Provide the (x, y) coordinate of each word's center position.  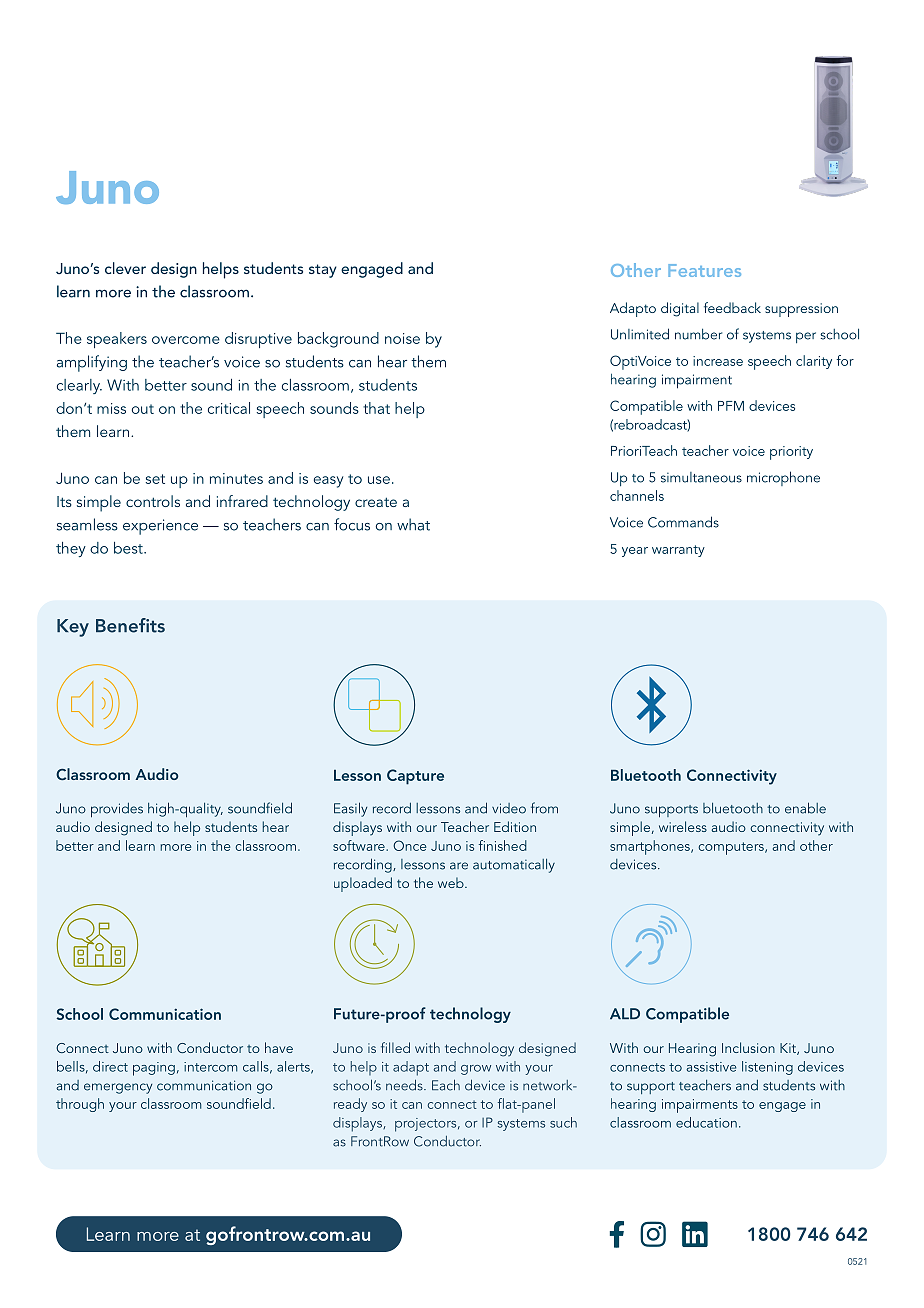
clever (125, 268)
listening (767, 1068)
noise (402, 338)
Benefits (130, 625)
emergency (118, 1088)
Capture (415, 777)
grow (476, 1070)
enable (805, 808)
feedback (732, 307)
